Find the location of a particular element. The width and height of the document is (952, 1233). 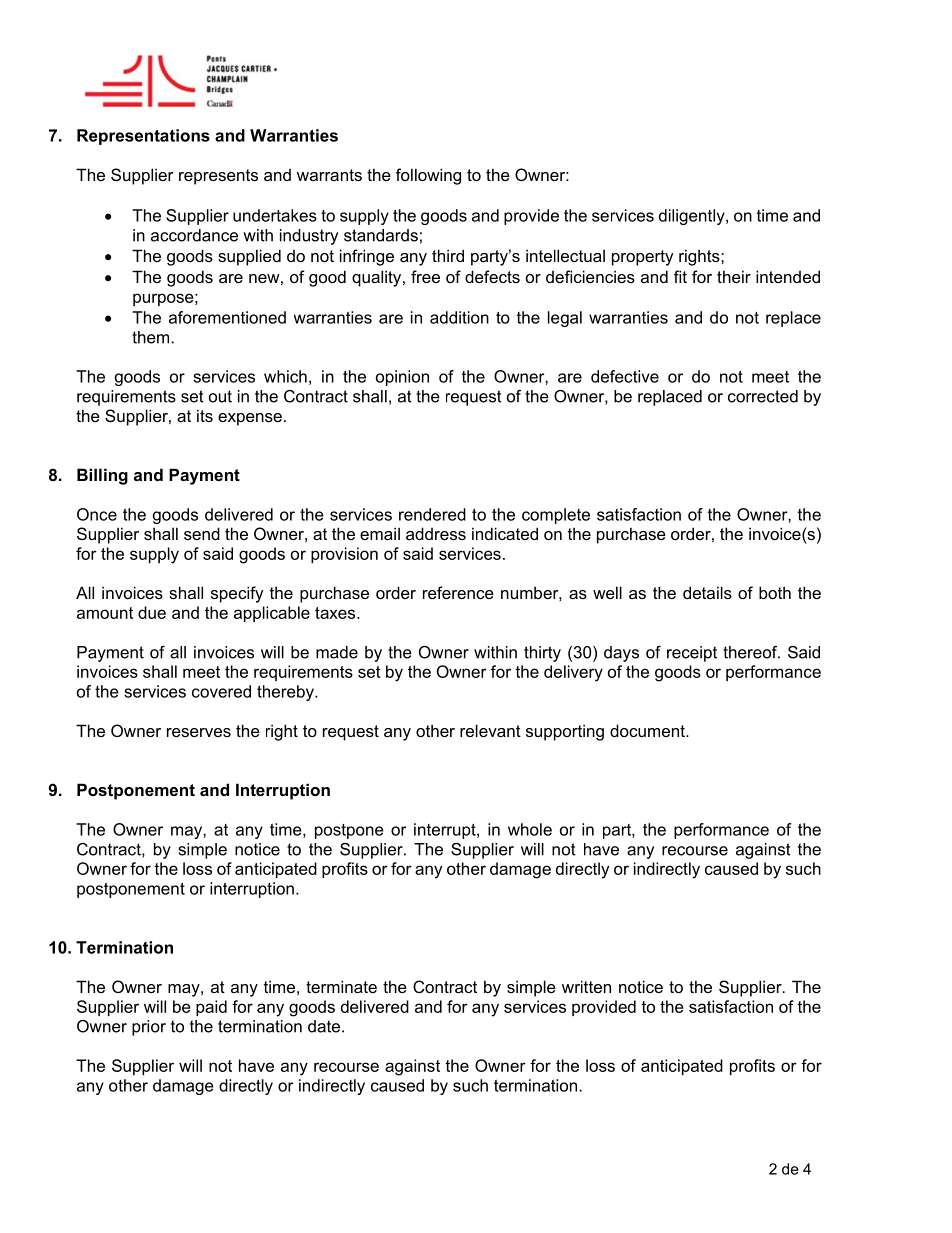

diligently is located at coordinates (693, 217).
